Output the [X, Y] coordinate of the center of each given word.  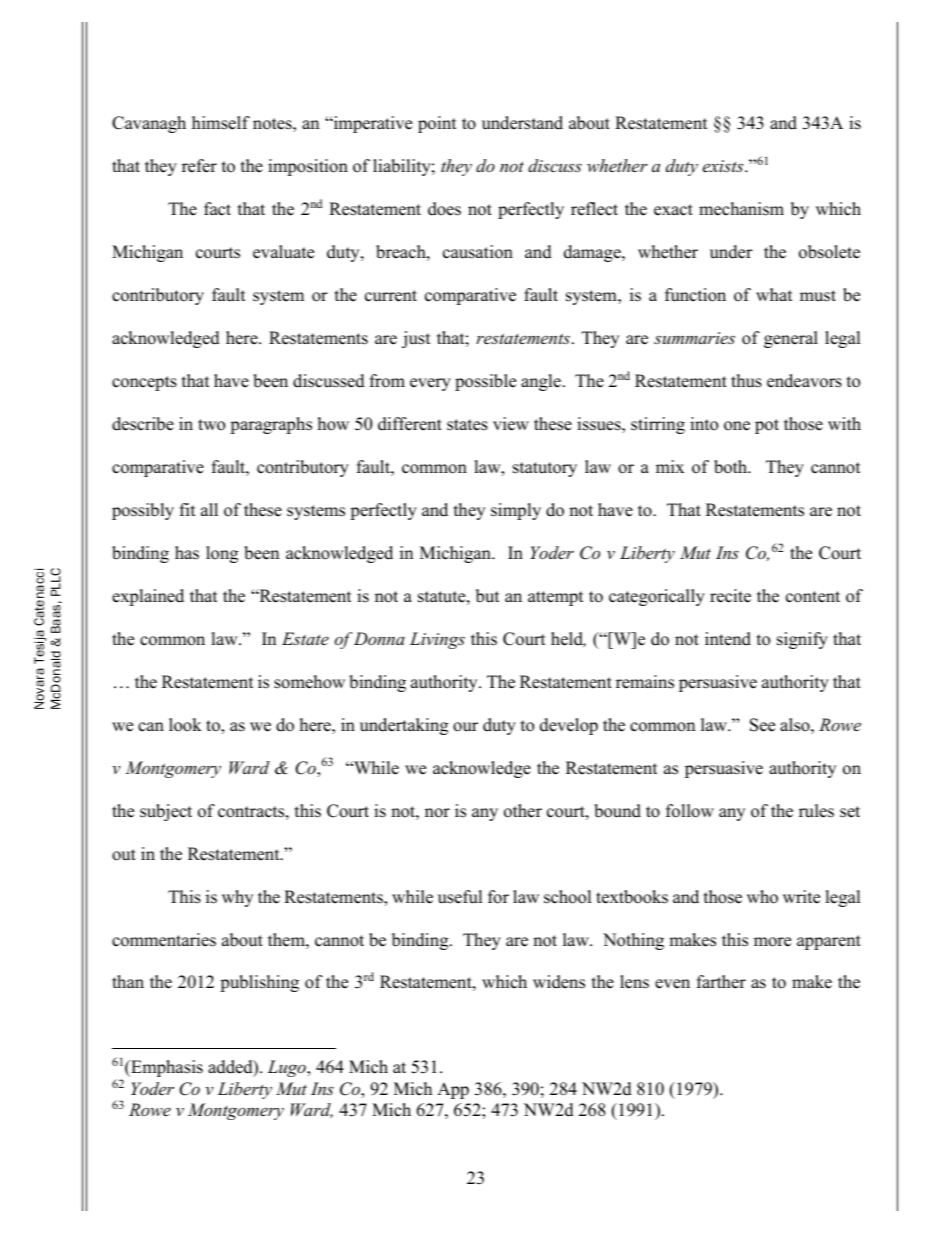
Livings [437, 640]
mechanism [741, 209]
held [568, 639]
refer [199, 166]
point [437, 124]
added [231, 1068]
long [222, 554]
